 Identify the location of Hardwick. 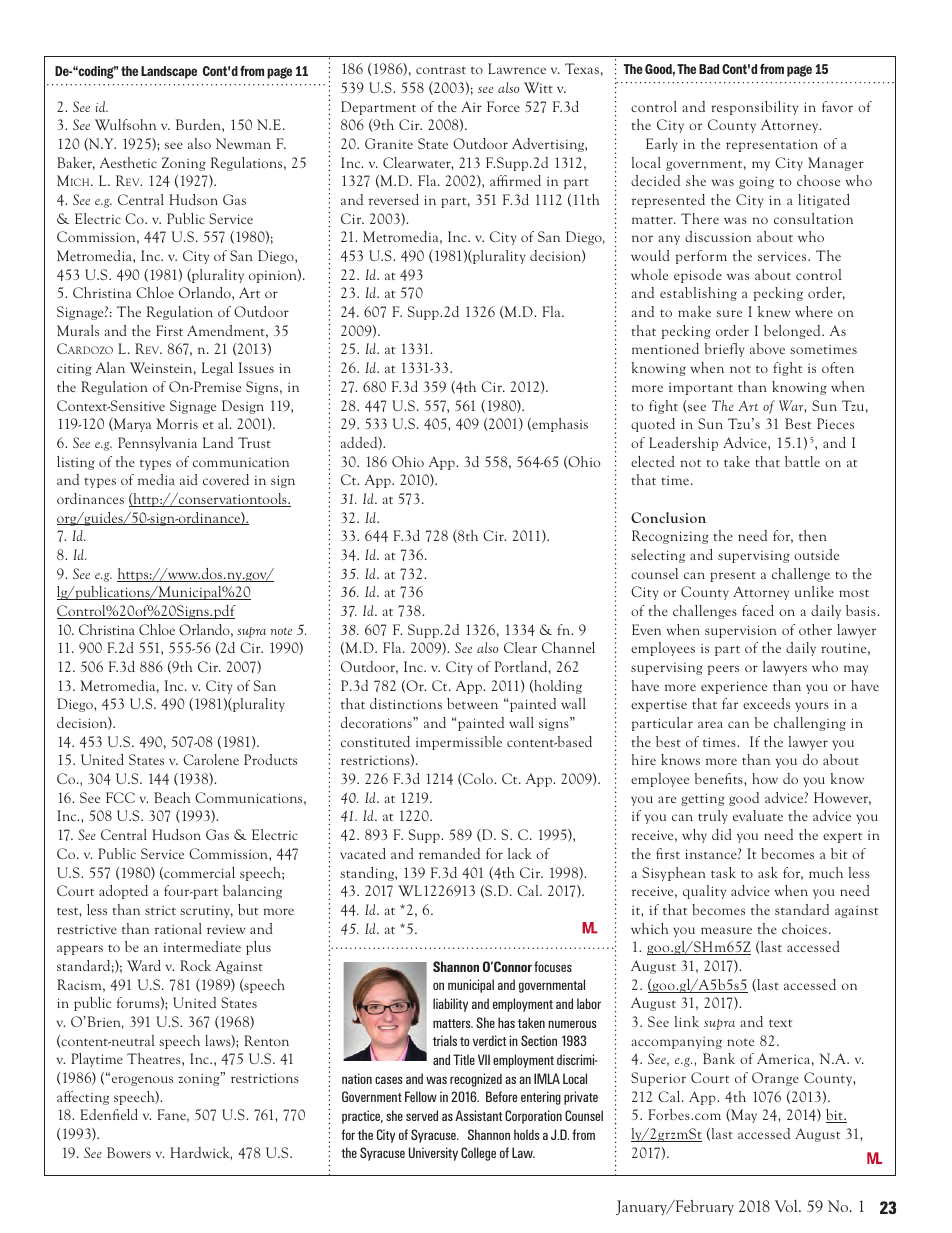
(201, 1153).
